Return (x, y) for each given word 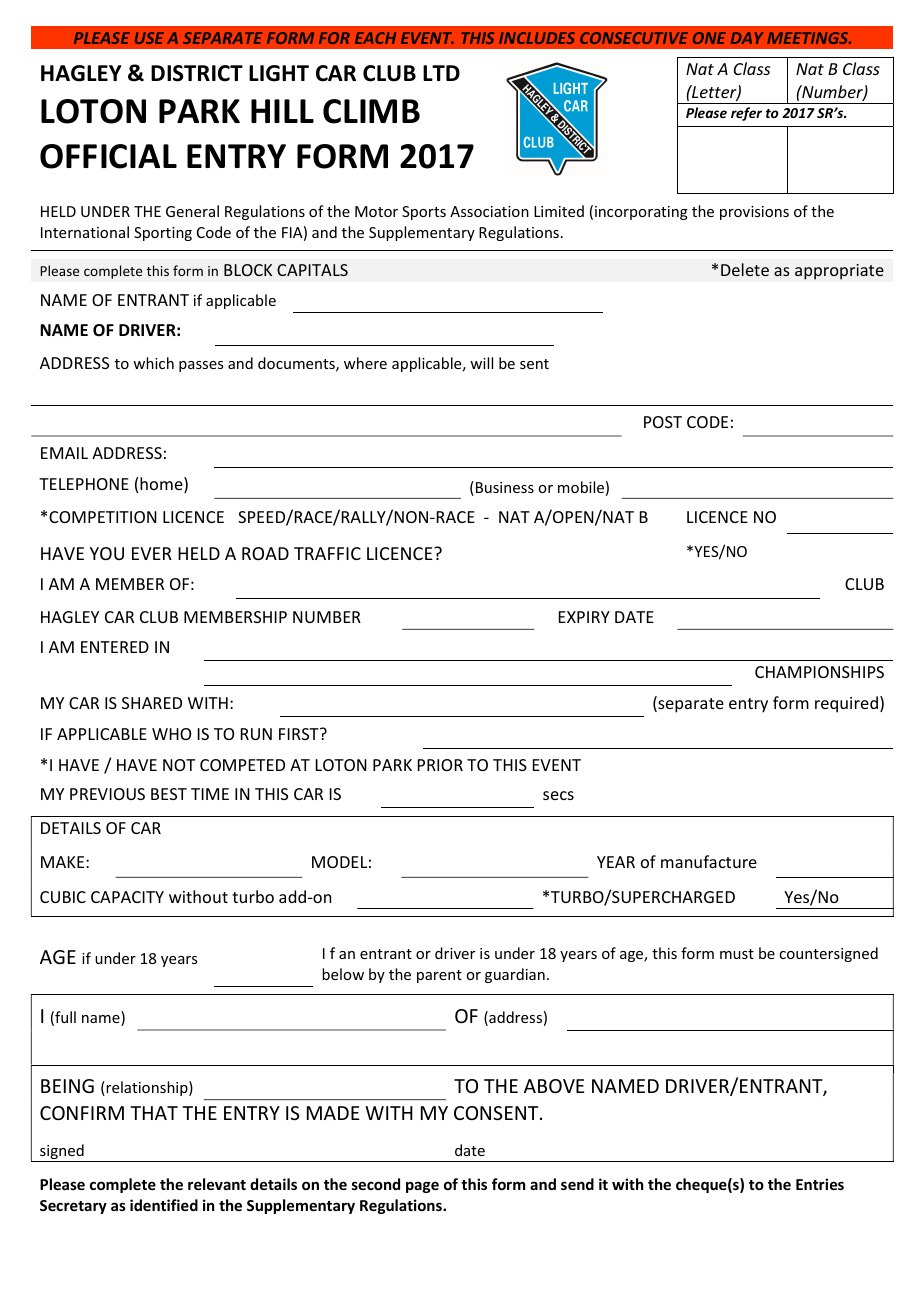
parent (439, 976)
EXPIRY (584, 617)
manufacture (709, 861)
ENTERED (115, 647)
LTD (441, 73)
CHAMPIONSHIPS (819, 672)
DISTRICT (197, 73)
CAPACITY (127, 897)
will (481, 363)
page (422, 1187)
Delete (745, 269)
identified (164, 1205)
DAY (747, 38)
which (153, 363)
